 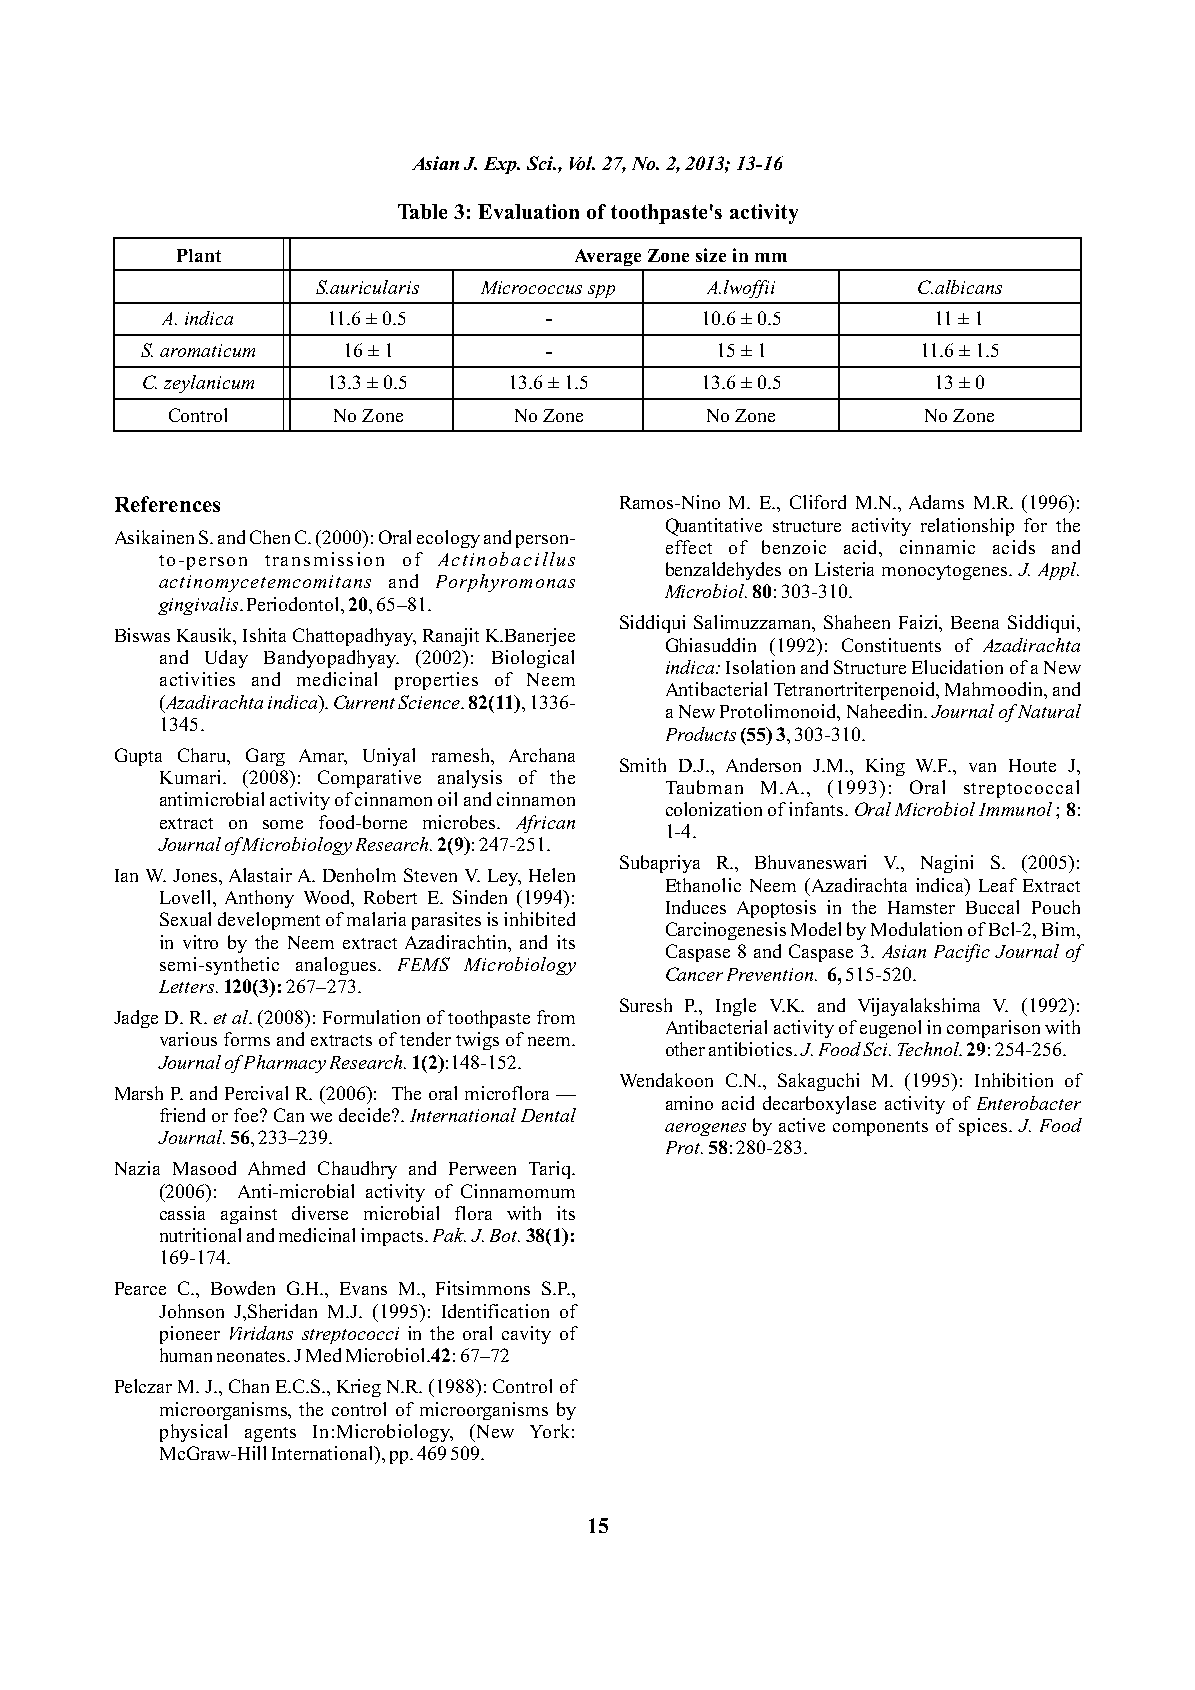 I want to click on Uday, so click(x=226, y=659).
